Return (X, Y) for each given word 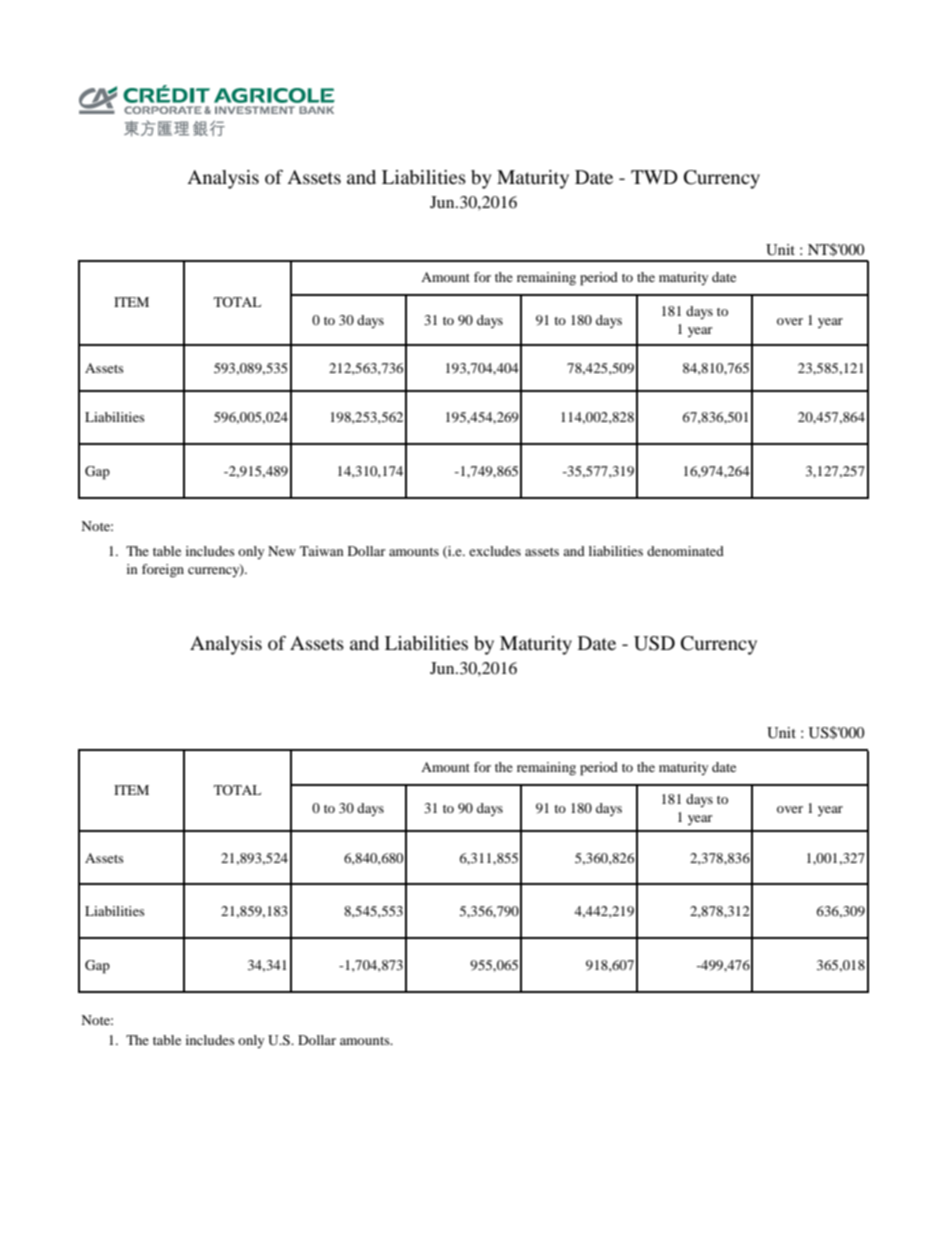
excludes (495, 551)
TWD (654, 177)
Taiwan (322, 551)
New (282, 551)
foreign (163, 571)
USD (654, 643)
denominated (685, 551)
